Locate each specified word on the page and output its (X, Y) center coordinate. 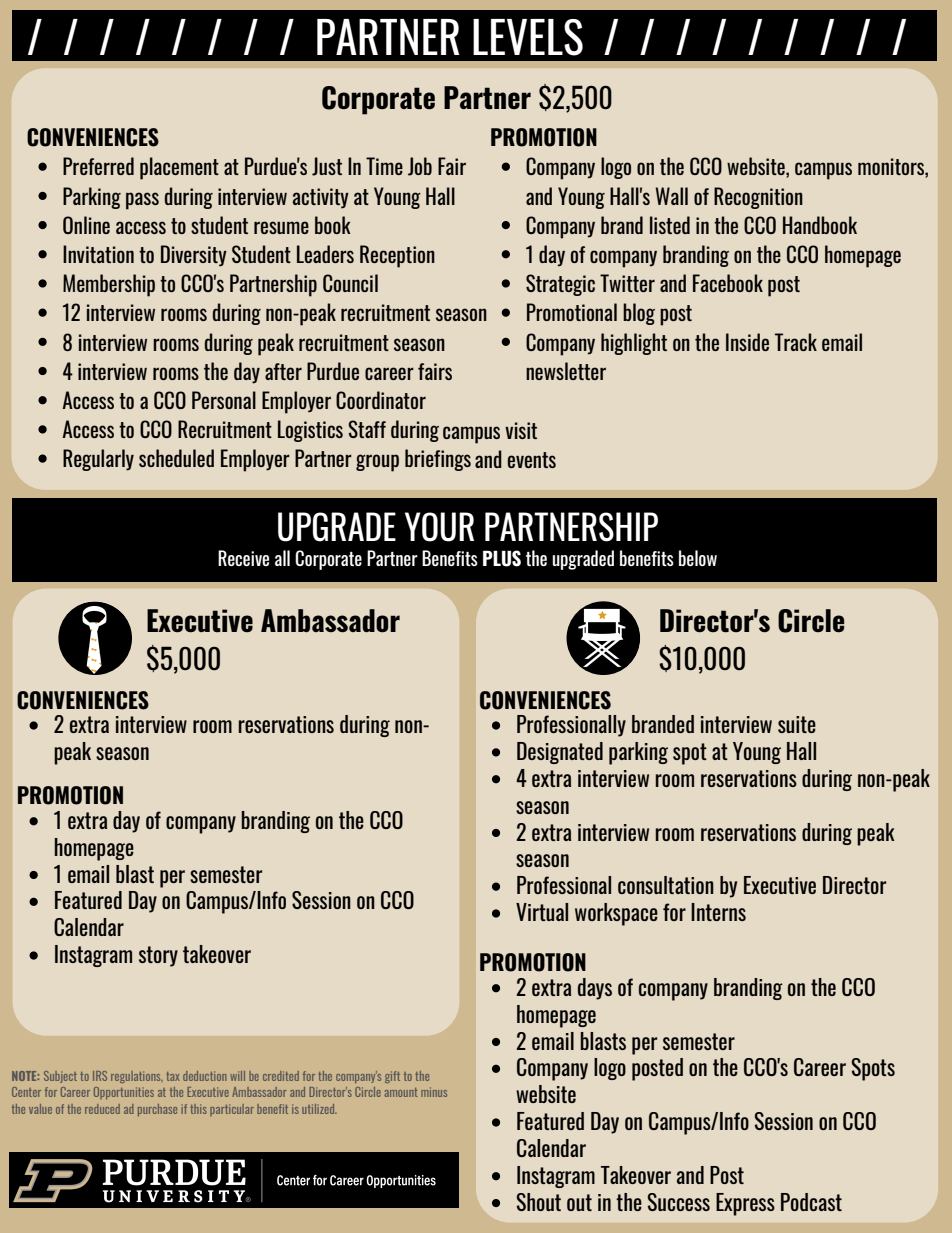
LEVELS (528, 37)
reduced (102, 1109)
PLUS (502, 558)
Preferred (98, 166)
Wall (672, 196)
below (698, 558)
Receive (243, 558)
